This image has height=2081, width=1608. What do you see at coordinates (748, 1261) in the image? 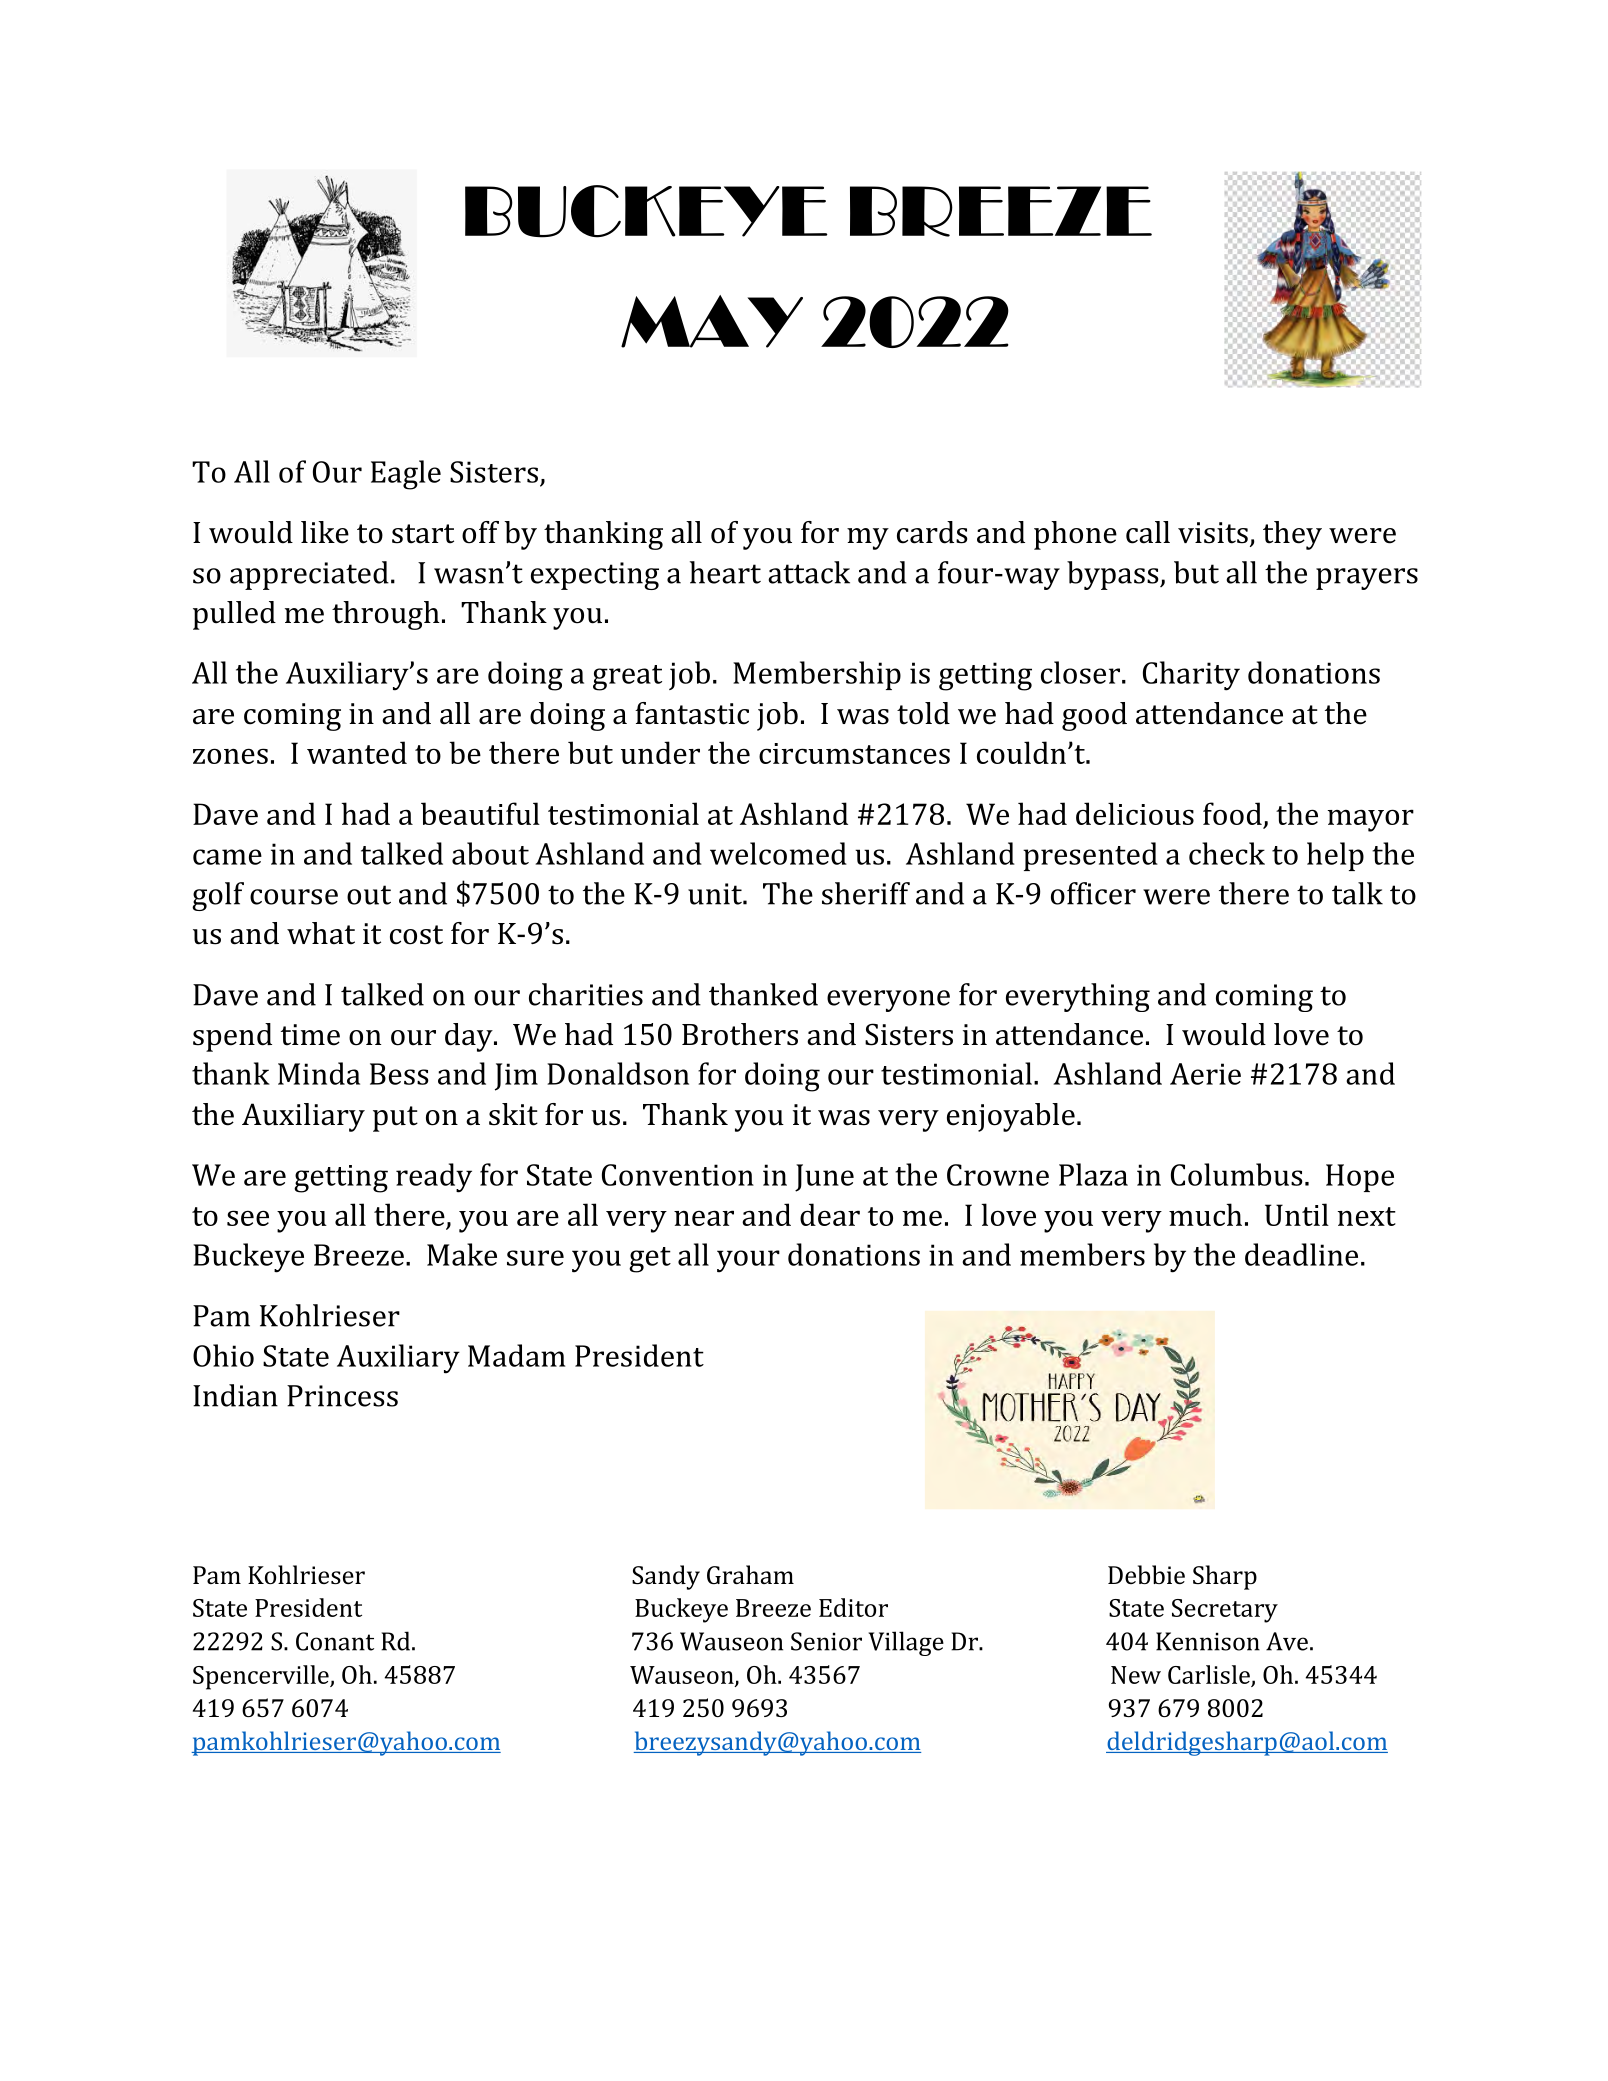
I see `your` at bounding box center [748, 1261].
